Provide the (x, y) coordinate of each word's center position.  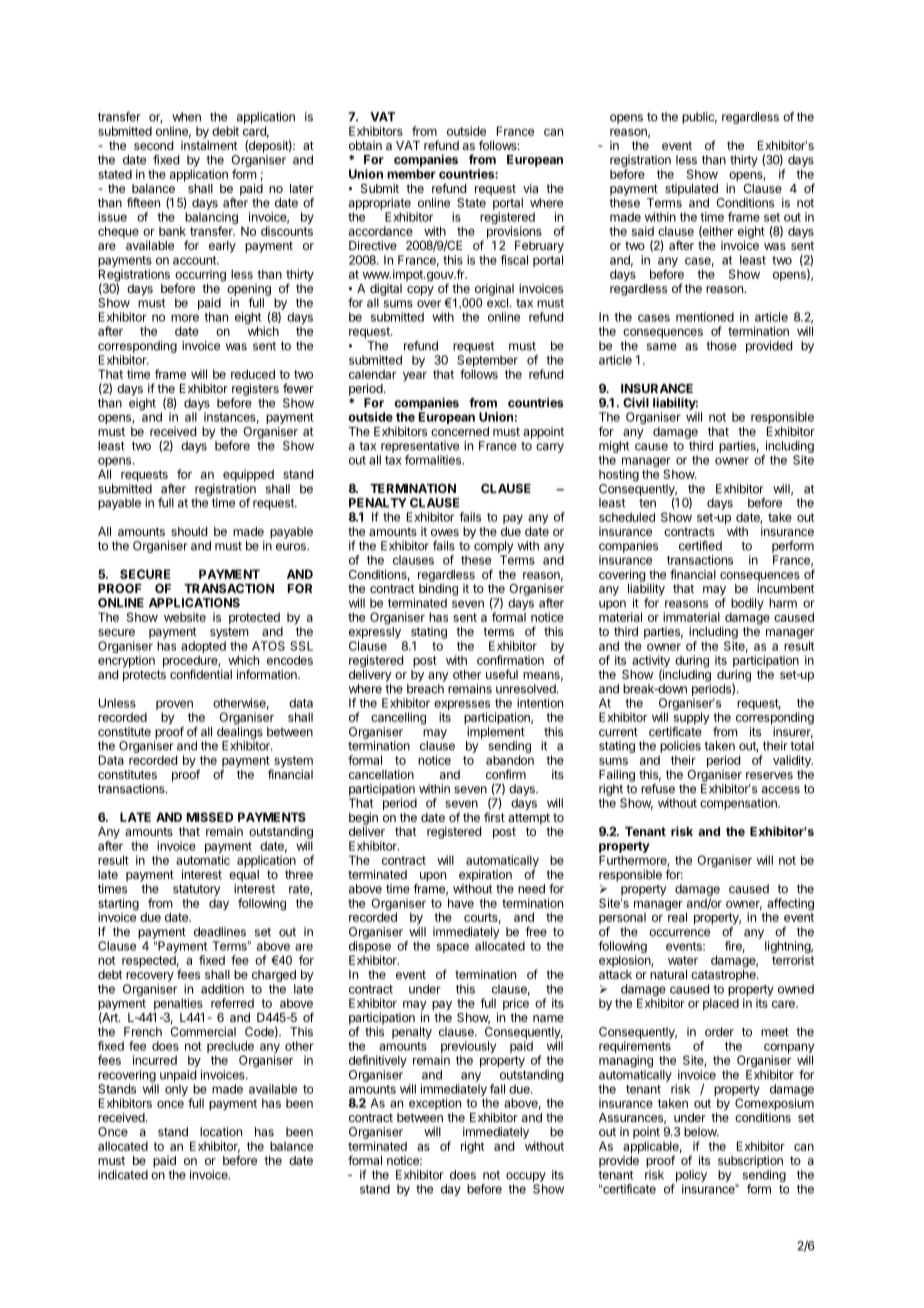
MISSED (210, 817)
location (221, 1132)
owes (445, 532)
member (411, 174)
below (701, 1132)
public (699, 118)
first (494, 817)
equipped (248, 475)
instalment (209, 145)
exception (435, 1104)
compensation (739, 804)
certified (700, 545)
